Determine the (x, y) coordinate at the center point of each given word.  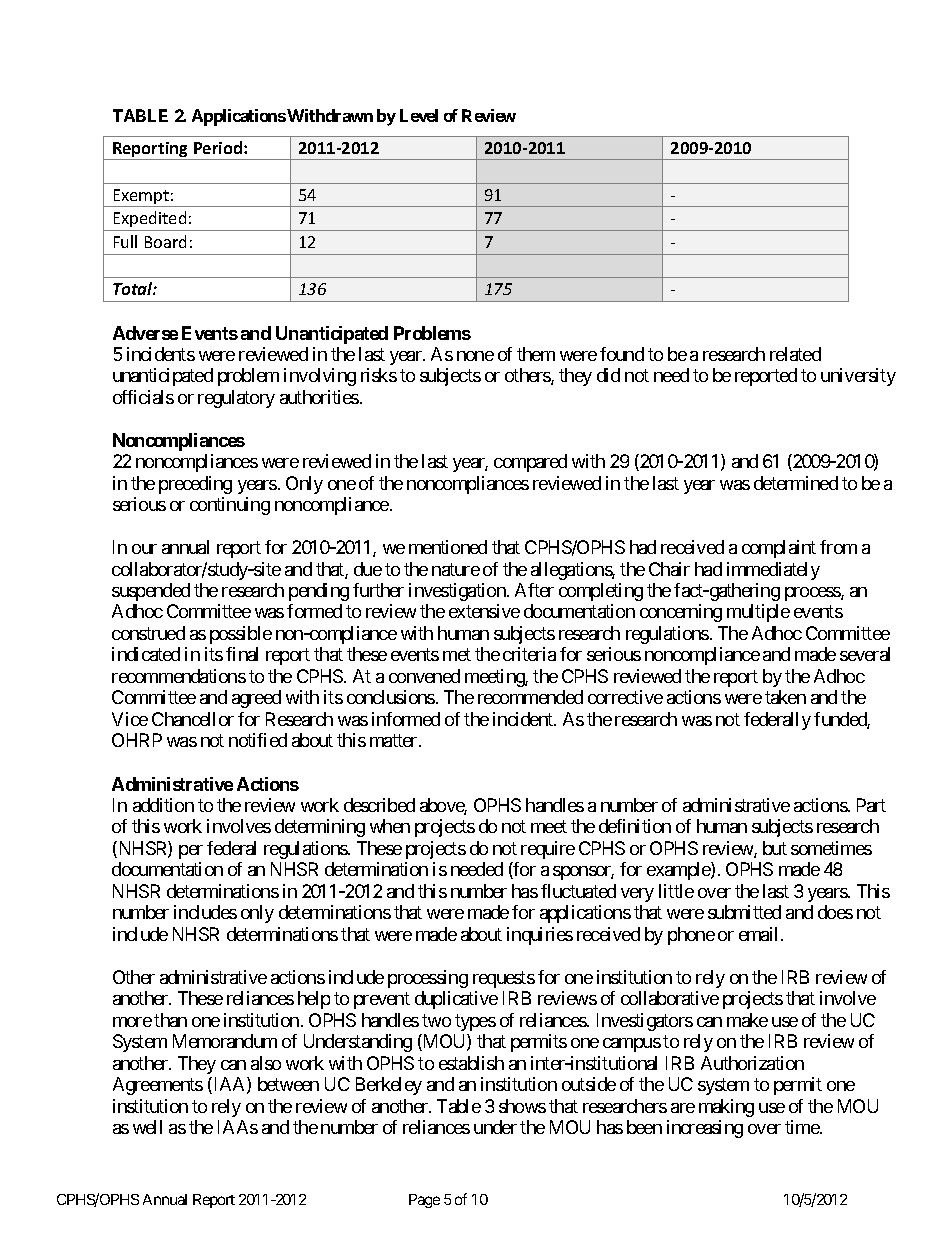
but (775, 848)
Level (419, 115)
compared (530, 463)
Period (219, 147)
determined (796, 483)
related (795, 354)
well (147, 1127)
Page (424, 1201)
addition (163, 805)
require (548, 850)
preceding (195, 485)
